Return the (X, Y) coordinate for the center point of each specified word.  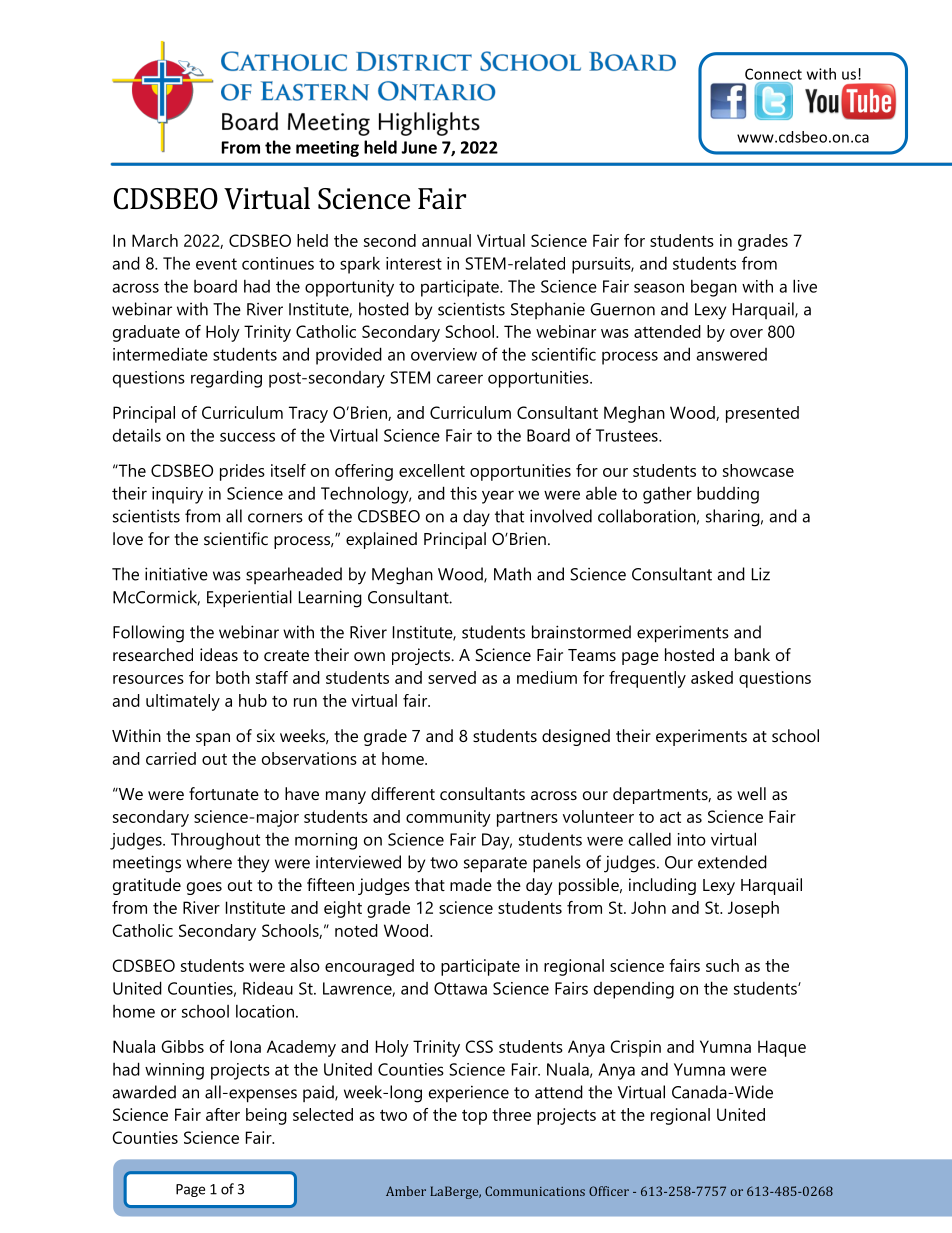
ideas (219, 654)
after (223, 1114)
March (155, 240)
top (474, 1117)
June (419, 147)
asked (712, 677)
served (452, 677)
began (714, 288)
